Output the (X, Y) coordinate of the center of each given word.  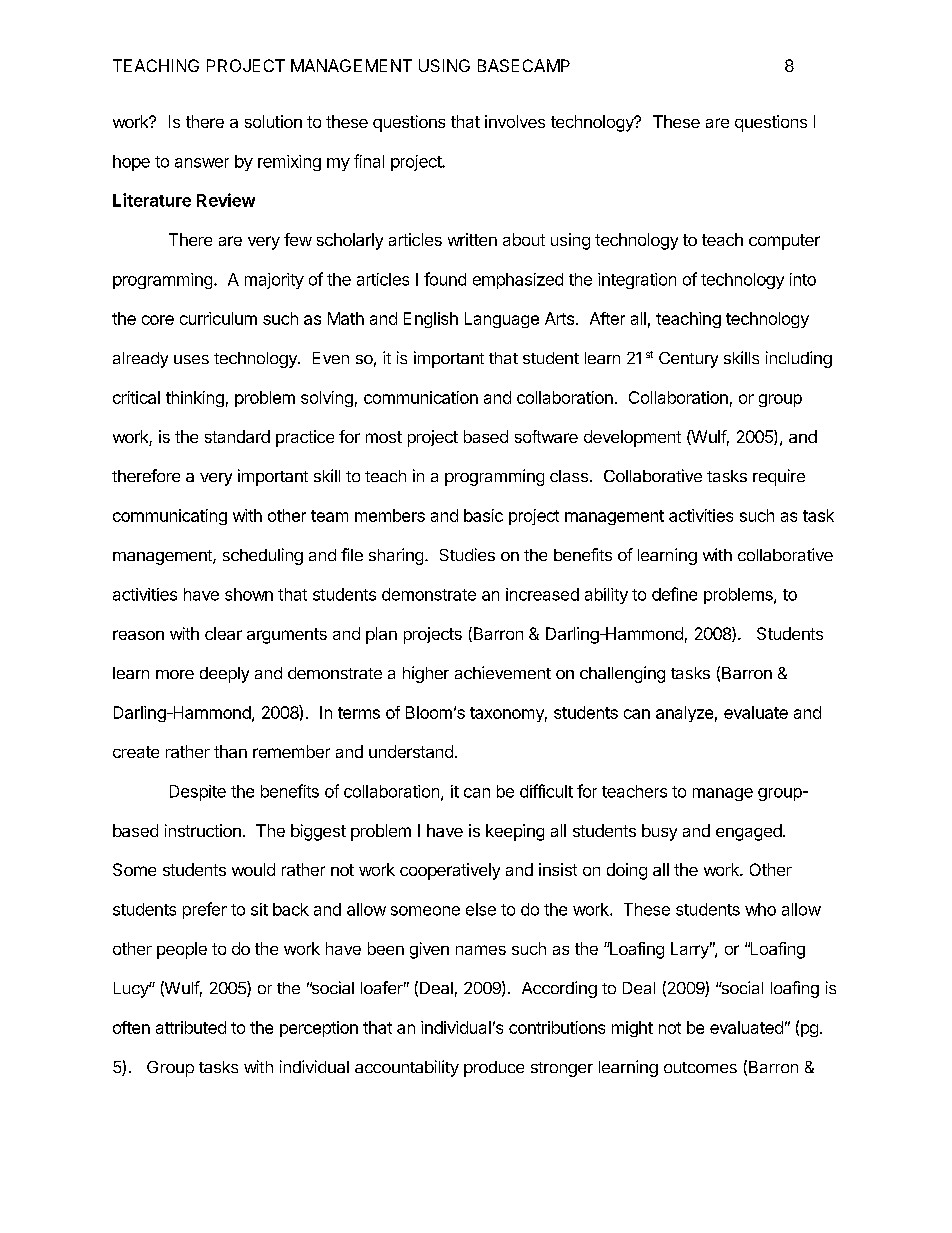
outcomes (700, 1067)
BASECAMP (524, 65)
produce (494, 1069)
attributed (191, 1027)
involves (515, 121)
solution (273, 121)
